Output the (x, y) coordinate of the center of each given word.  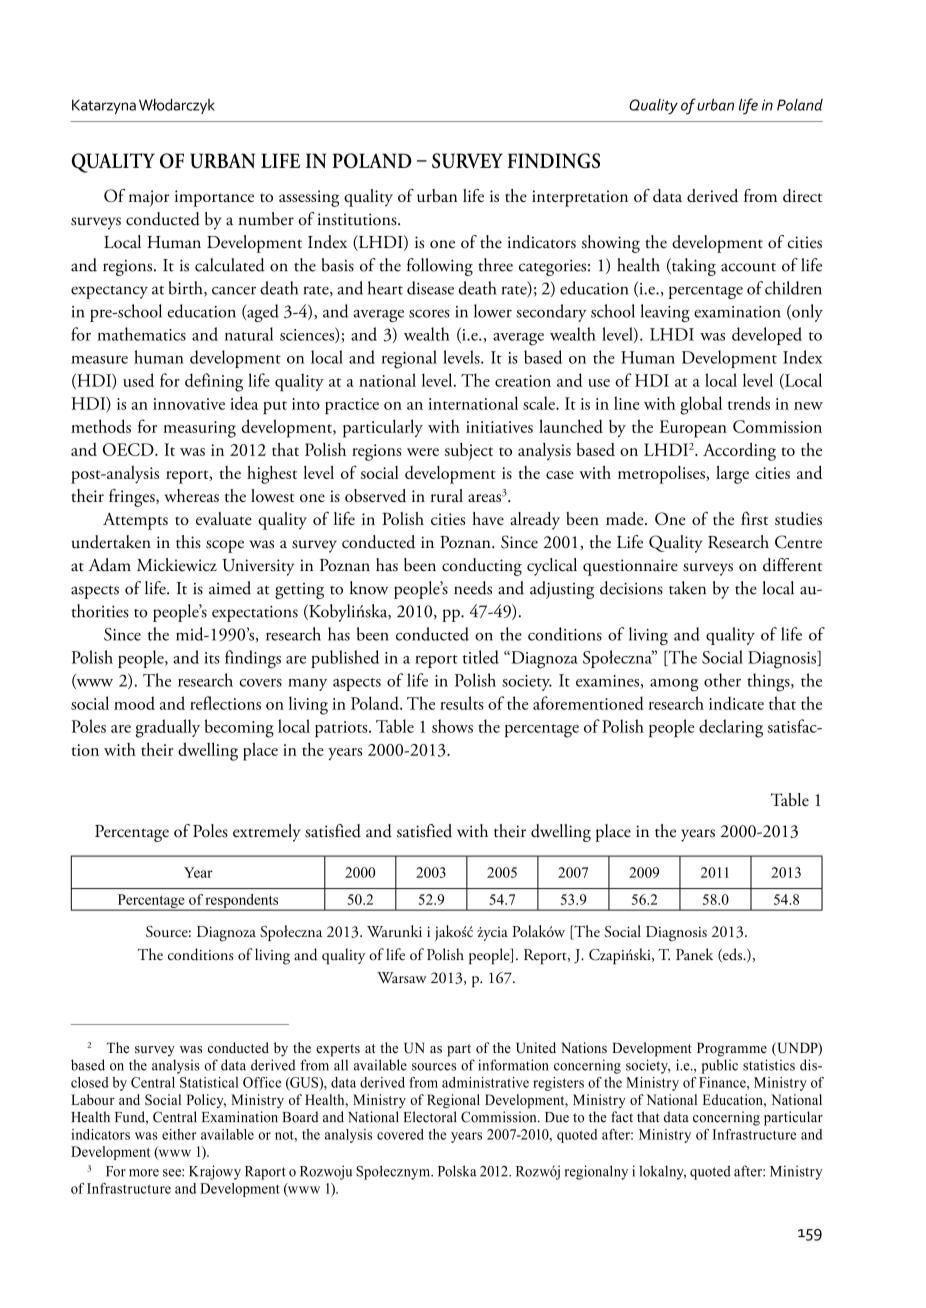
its (212, 658)
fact (622, 1117)
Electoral (430, 1117)
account (748, 267)
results (462, 703)
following (440, 267)
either (179, 1134)
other (722, 680)
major (149, 198)
